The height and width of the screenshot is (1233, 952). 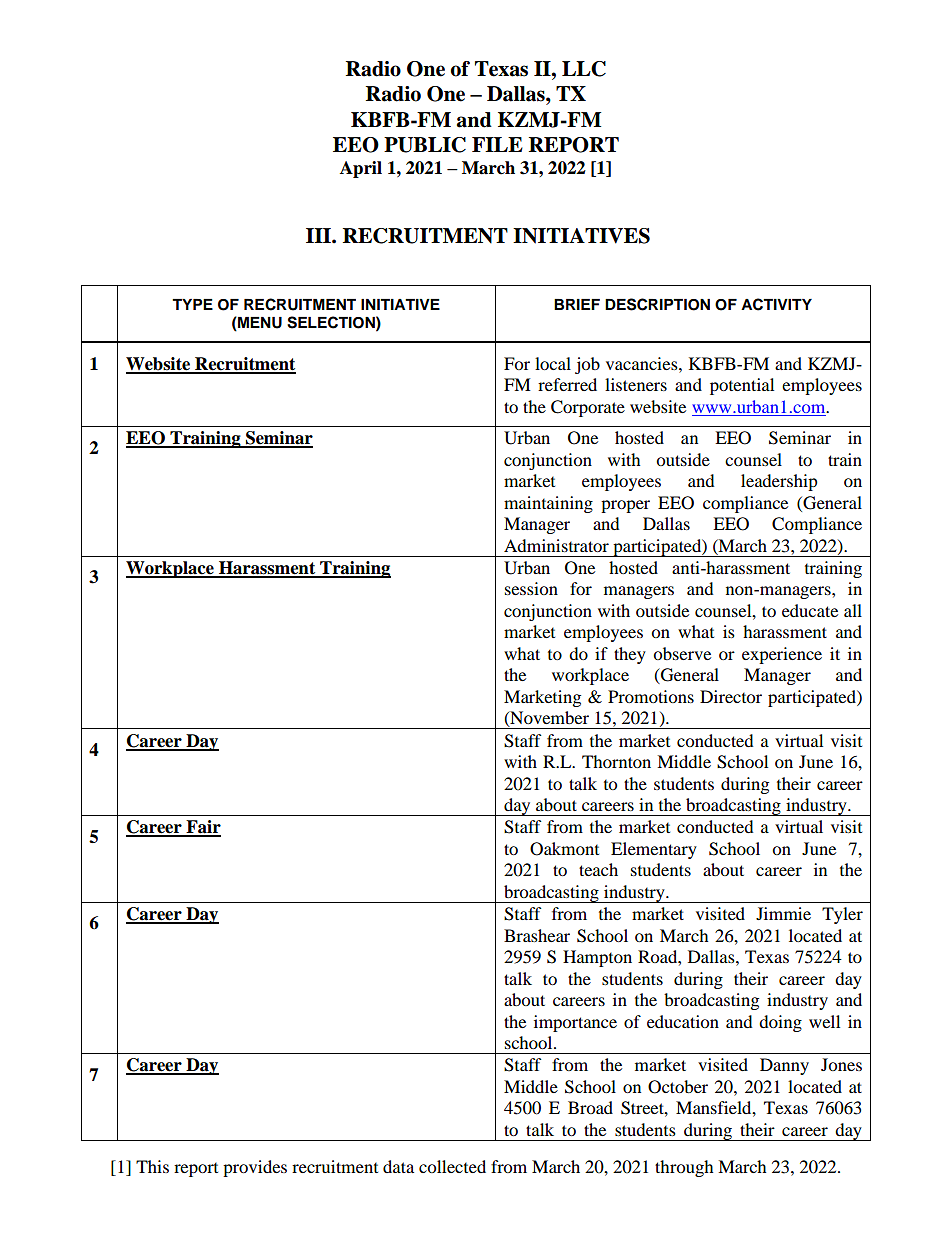 I want to click on Fair, so click(x=202, y=828).
